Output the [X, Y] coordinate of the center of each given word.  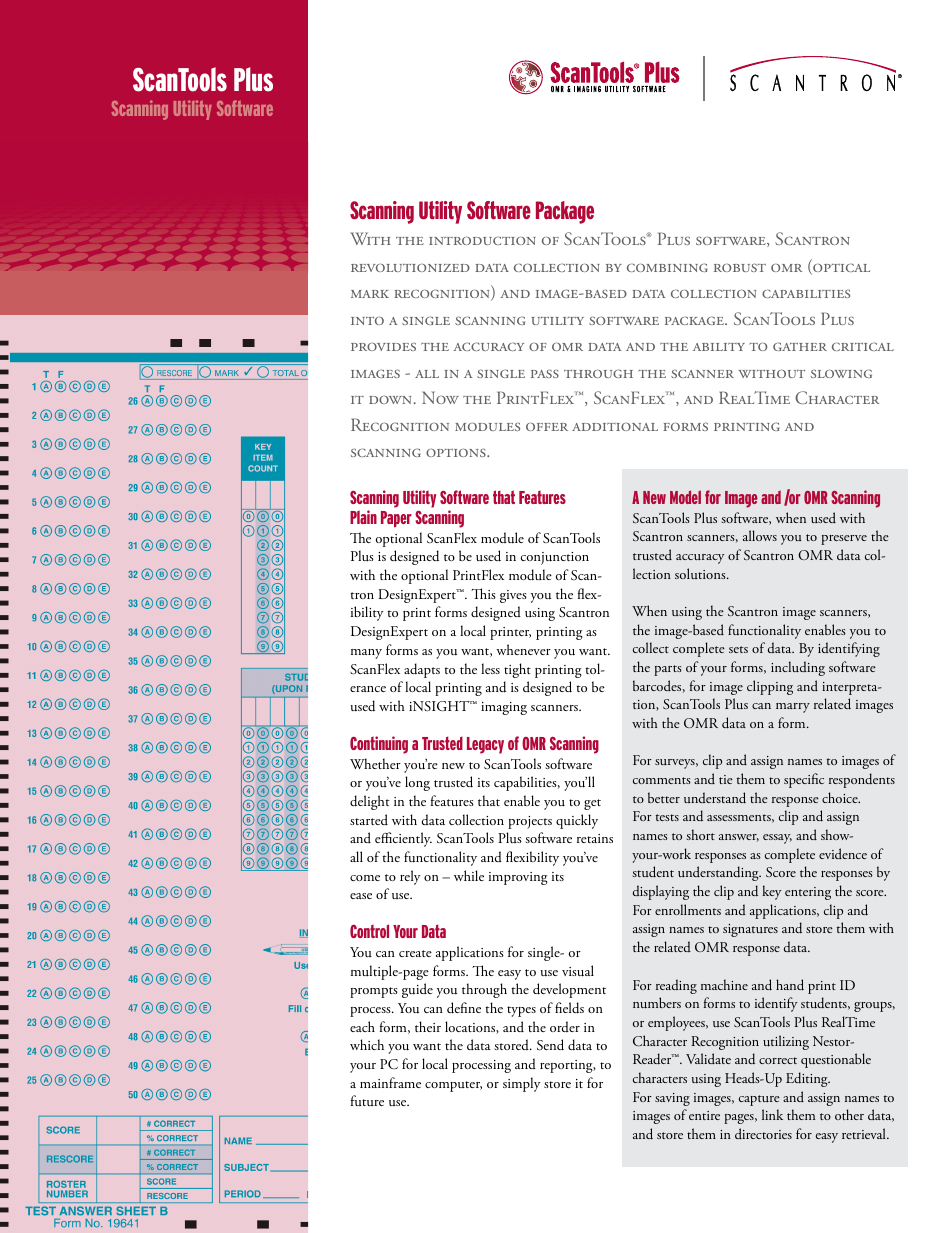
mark [370, 294]
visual [578, 971]
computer [453, 1086]
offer [547, 426]
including [798, 668]
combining [667, 267]
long [417, 783]
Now [440, 397]
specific [804, 780]
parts [668, 670]
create [415, 953]
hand [790, 985]
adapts [422, 670]
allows [760, 535]
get [592, 804]
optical [840, 269]
